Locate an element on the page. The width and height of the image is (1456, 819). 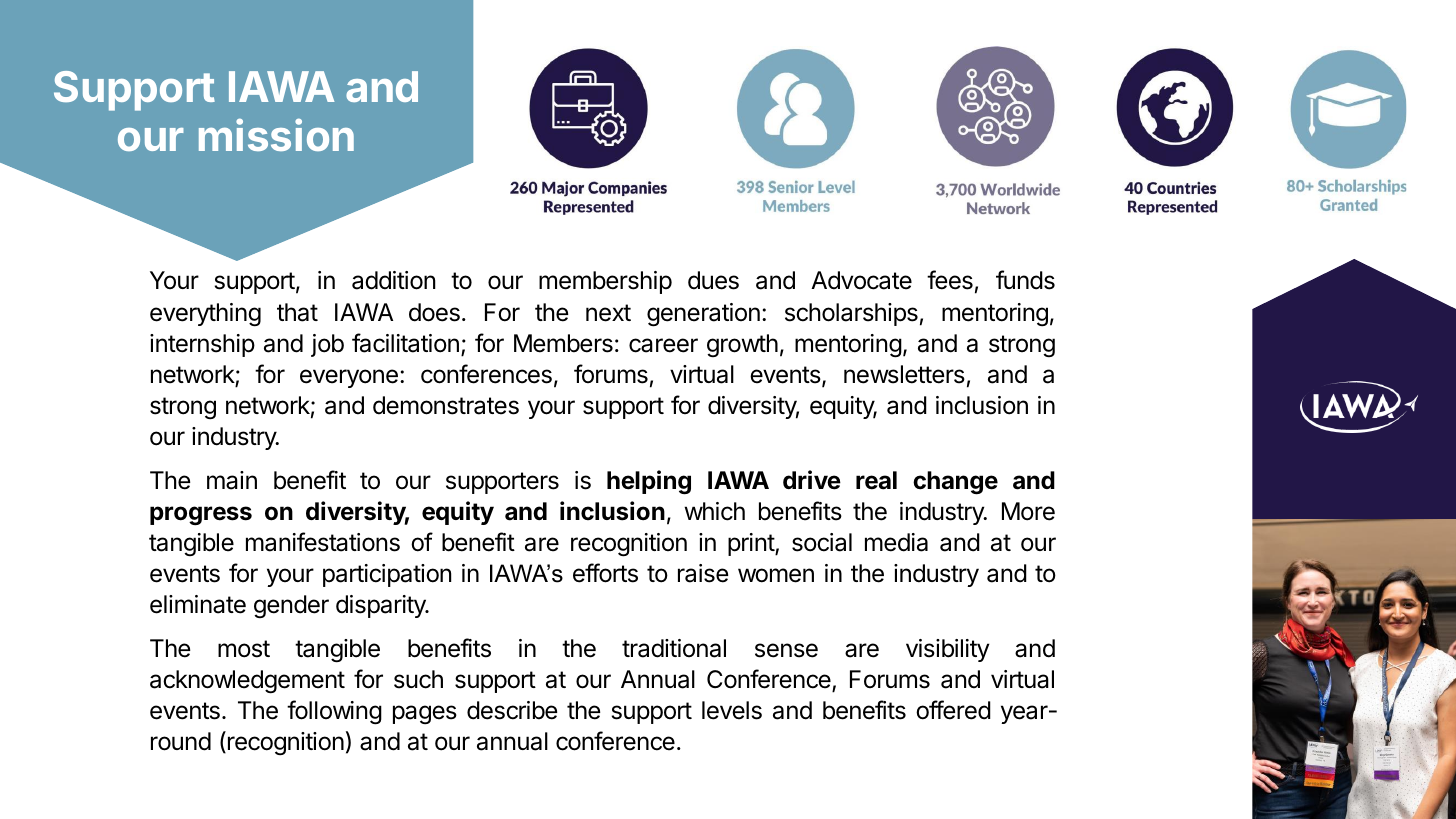
describe is located at coordinates (512, 710).
